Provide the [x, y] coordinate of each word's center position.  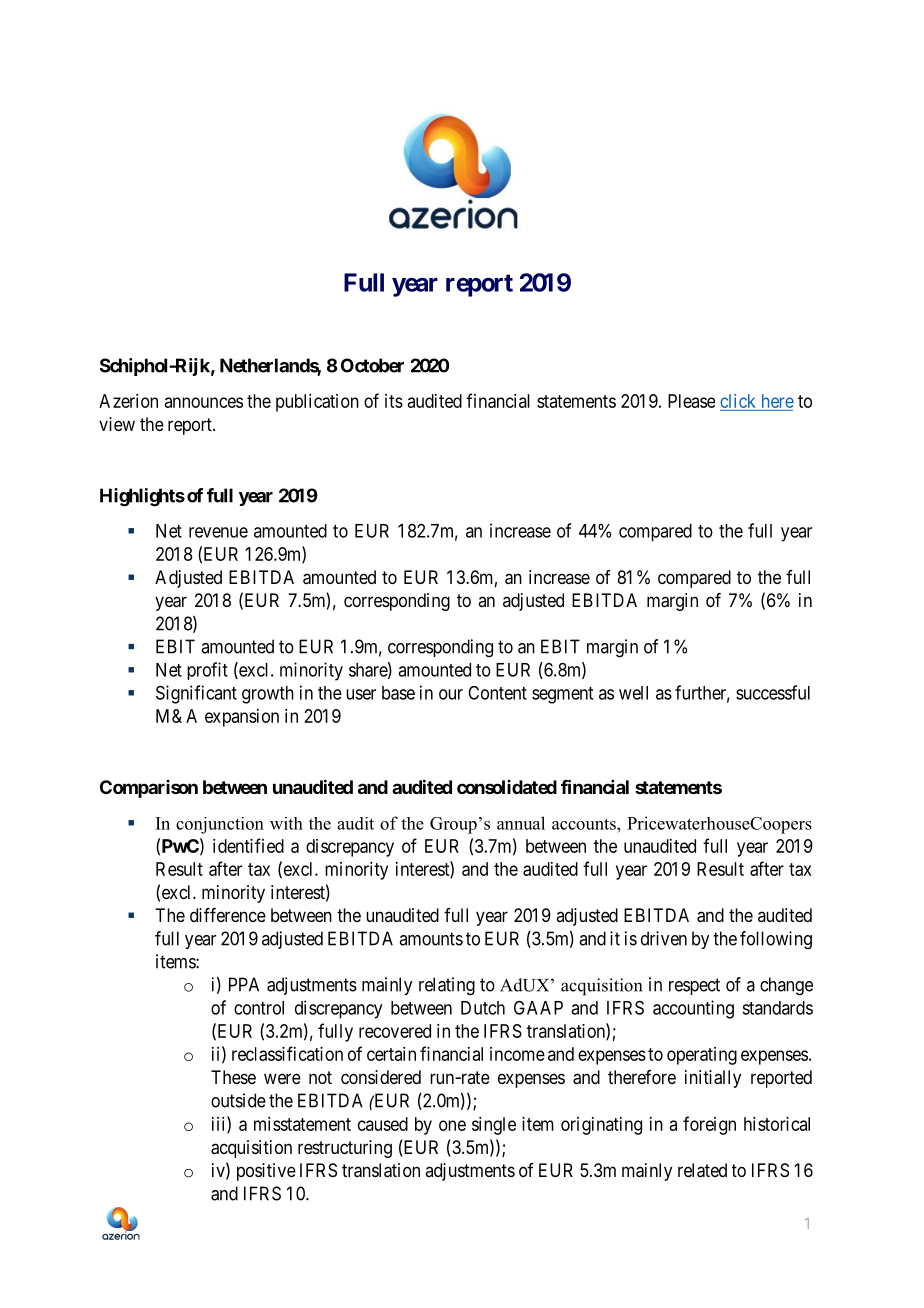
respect [694, 986]
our [451, 694]
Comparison [149, 789]
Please [691, 401]
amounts [431, 939]
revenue [218, 532]
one [452, 1125]
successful [773, 692]
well [633, 693]
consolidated [507, 787]
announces [204, 402]
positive [266, 1172]
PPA [244, 984]
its [394, 401]
